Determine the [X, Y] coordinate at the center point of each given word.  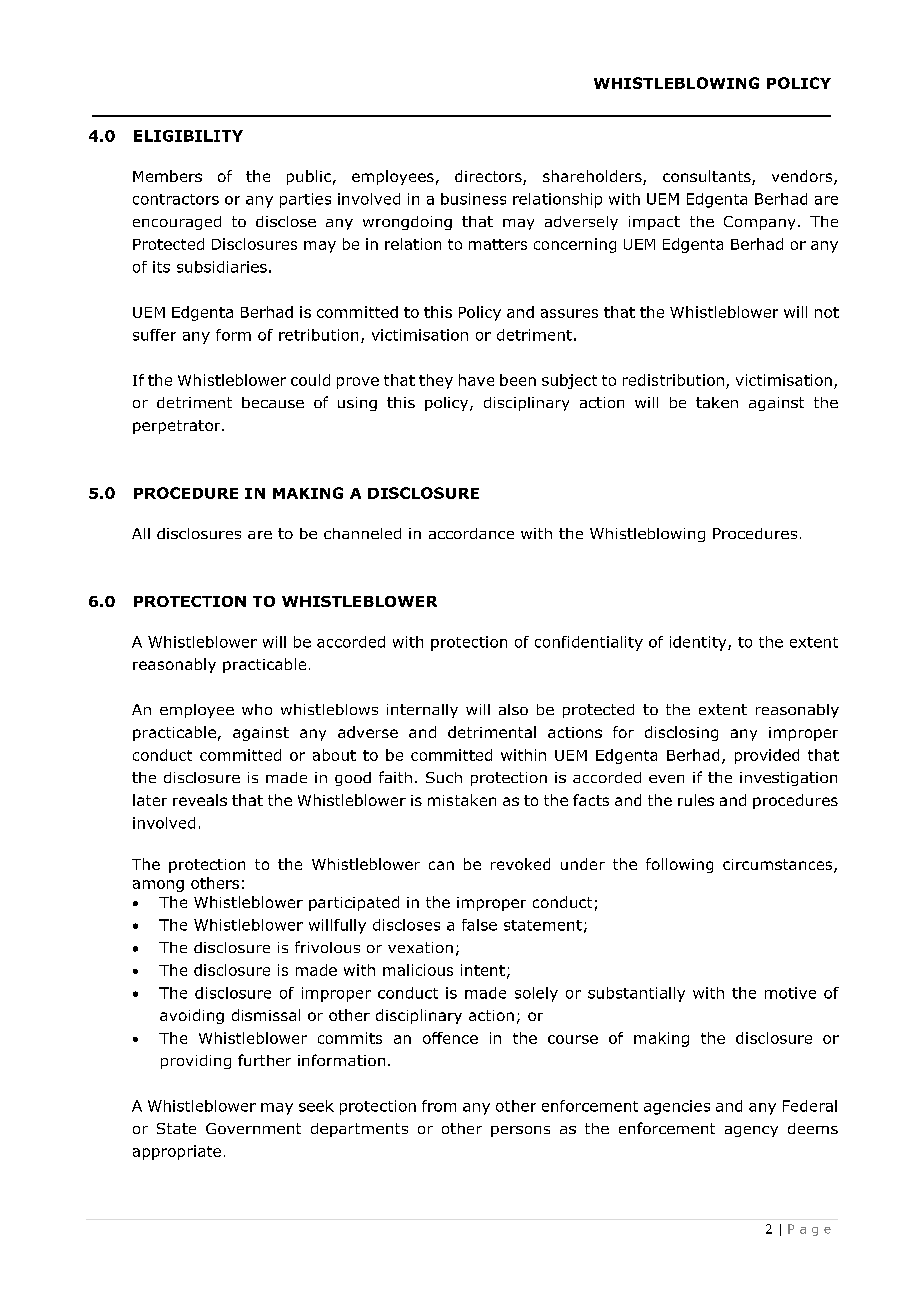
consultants [708, 177]
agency [751, 1131]
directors [489, 177]
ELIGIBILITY [188, 136]
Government [253, 1128]
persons [520, 1131]
